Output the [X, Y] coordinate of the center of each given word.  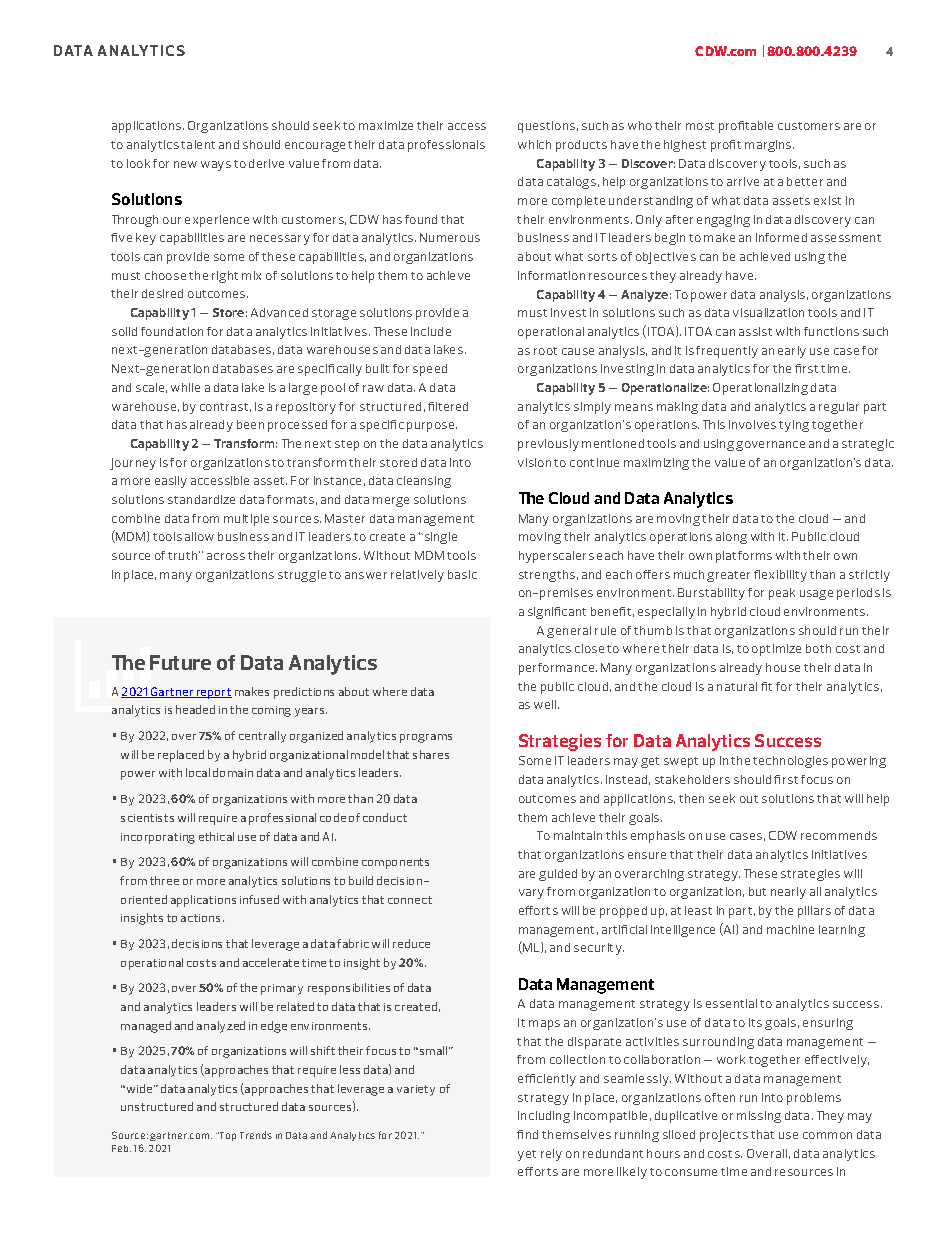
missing [759, 1117]
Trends [256, 1135]
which [534, 144]
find [527, 1134]
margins [769, 146]
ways [216, 166]
